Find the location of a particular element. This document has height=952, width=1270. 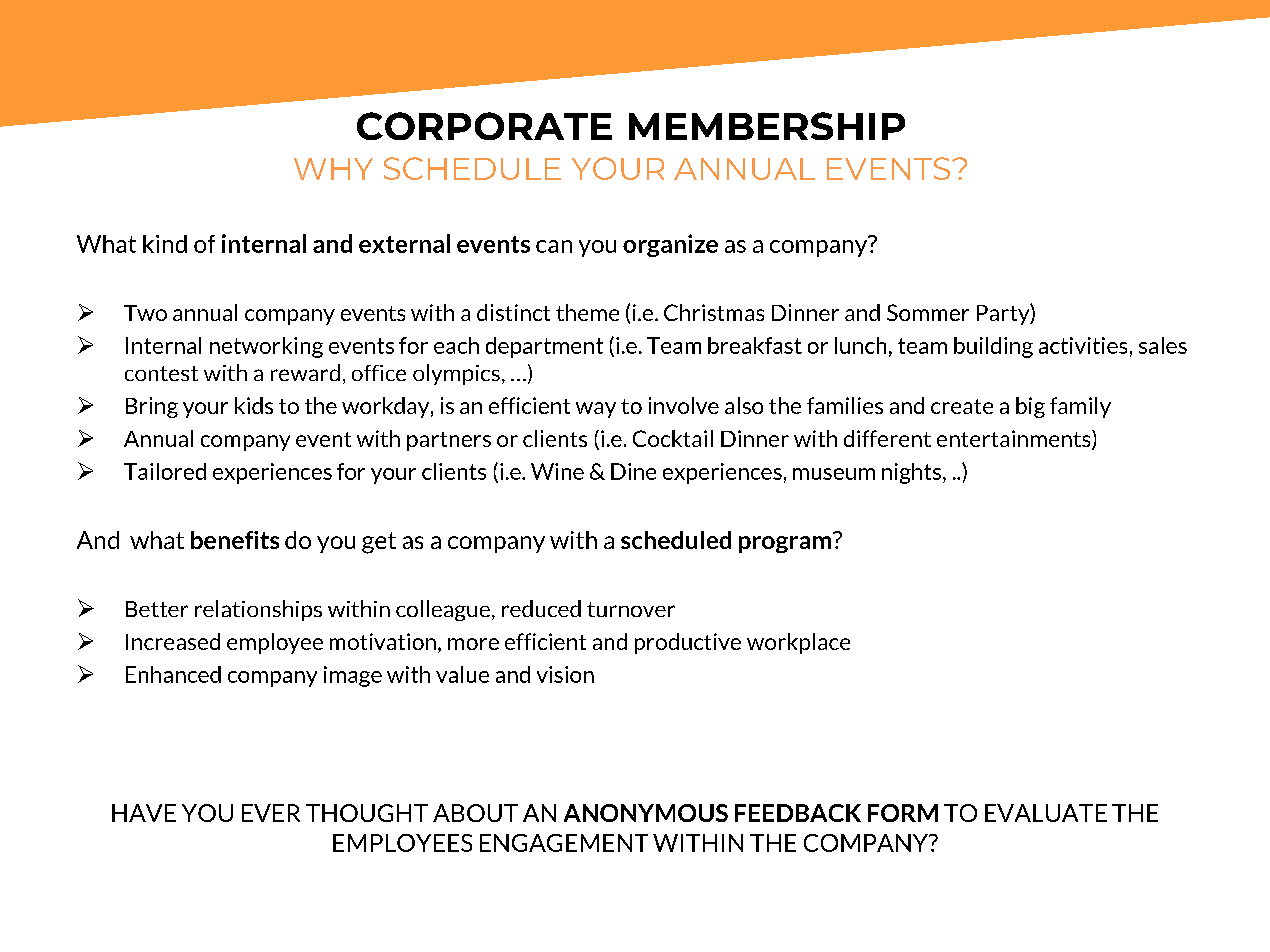

workplace is located at coordinates (798, 643).
